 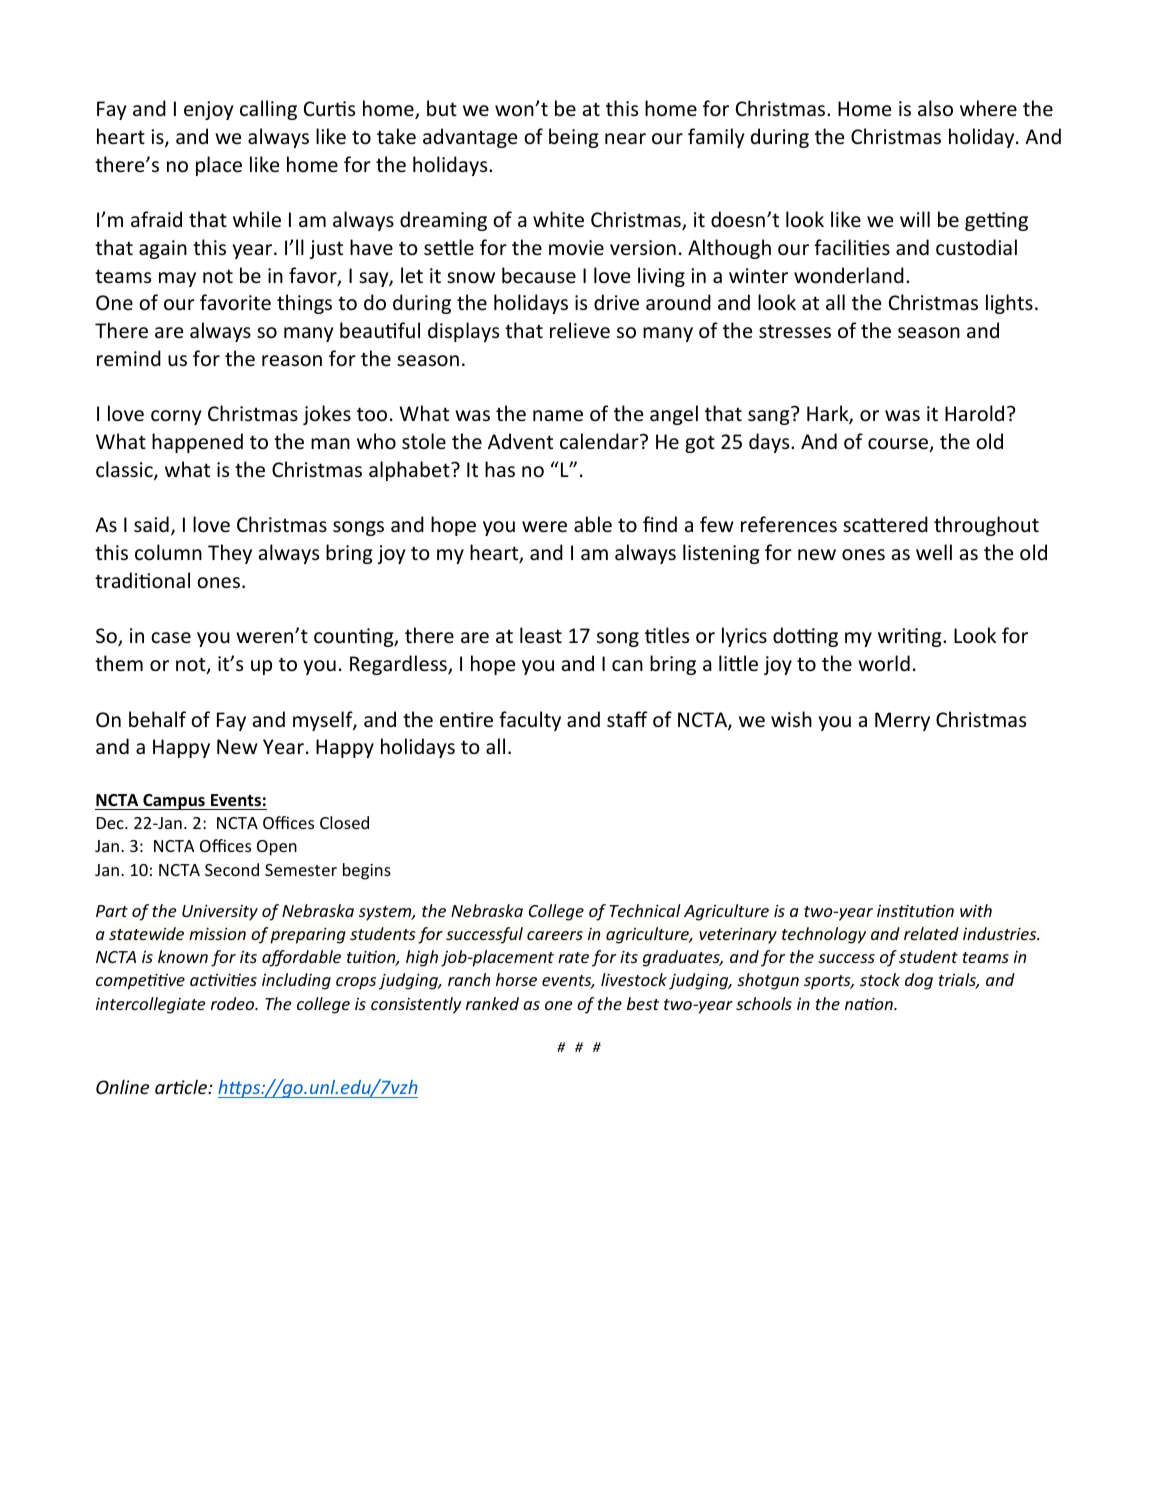 I want to click on nation, so click(x=870, y=1004).
